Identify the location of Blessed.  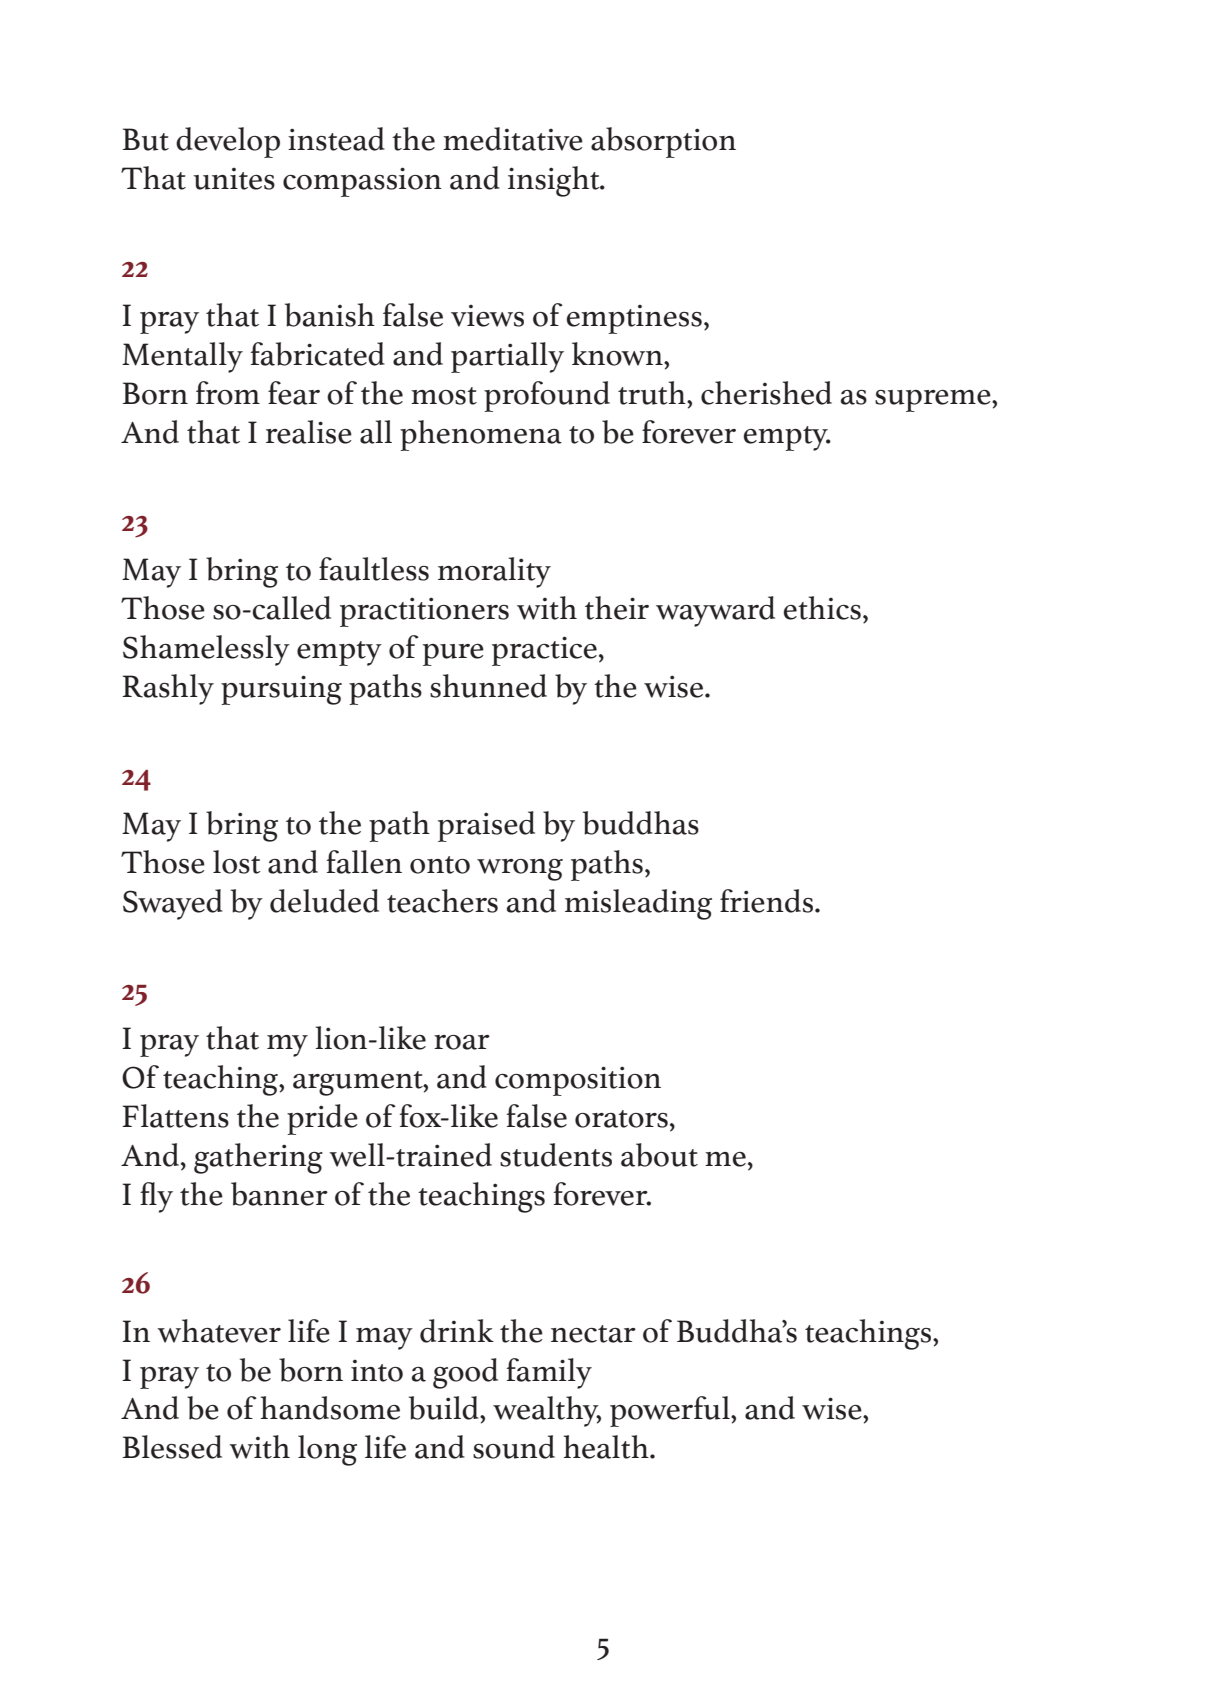
(172, 1447).
